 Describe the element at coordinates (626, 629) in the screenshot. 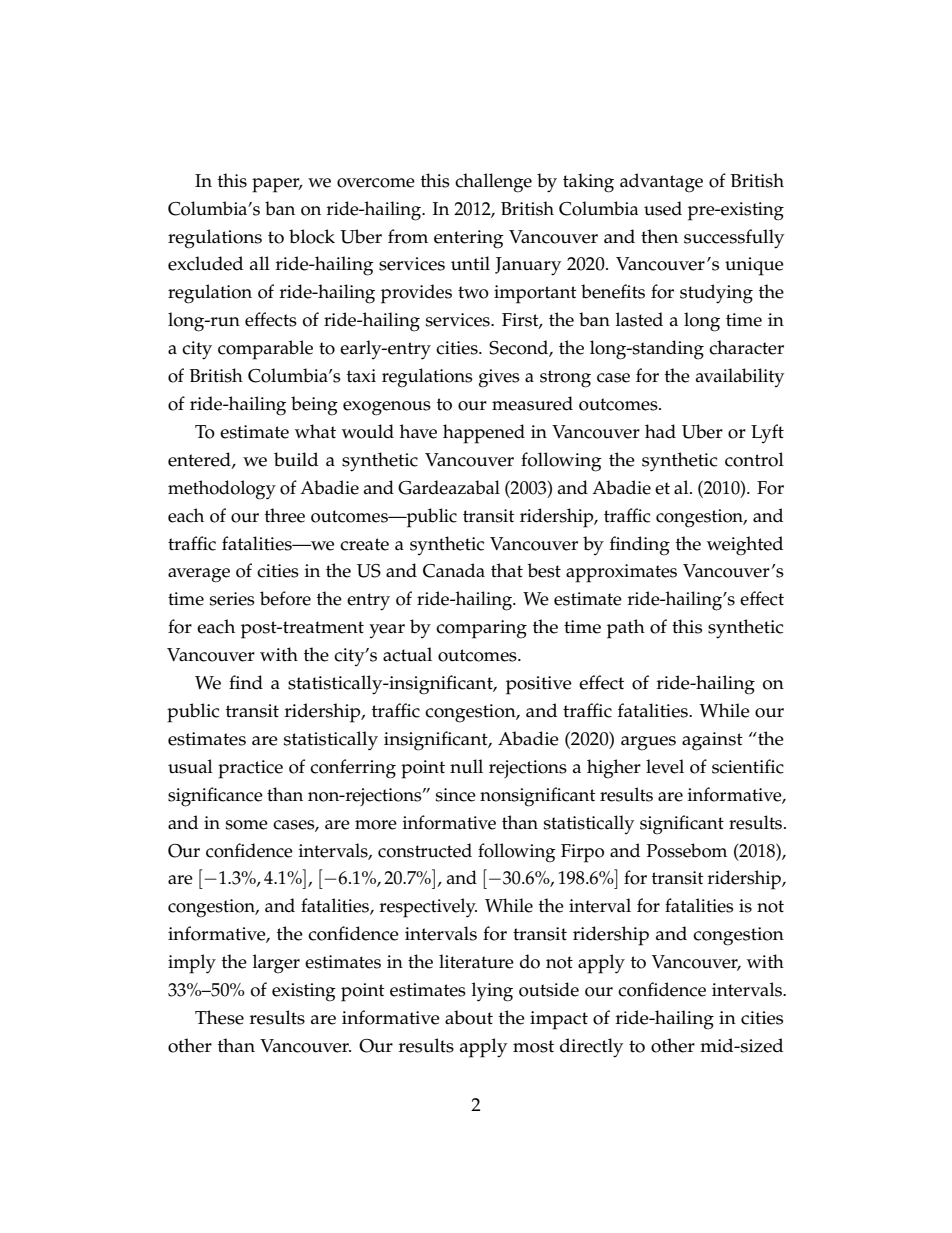

I see `path` at that location.
